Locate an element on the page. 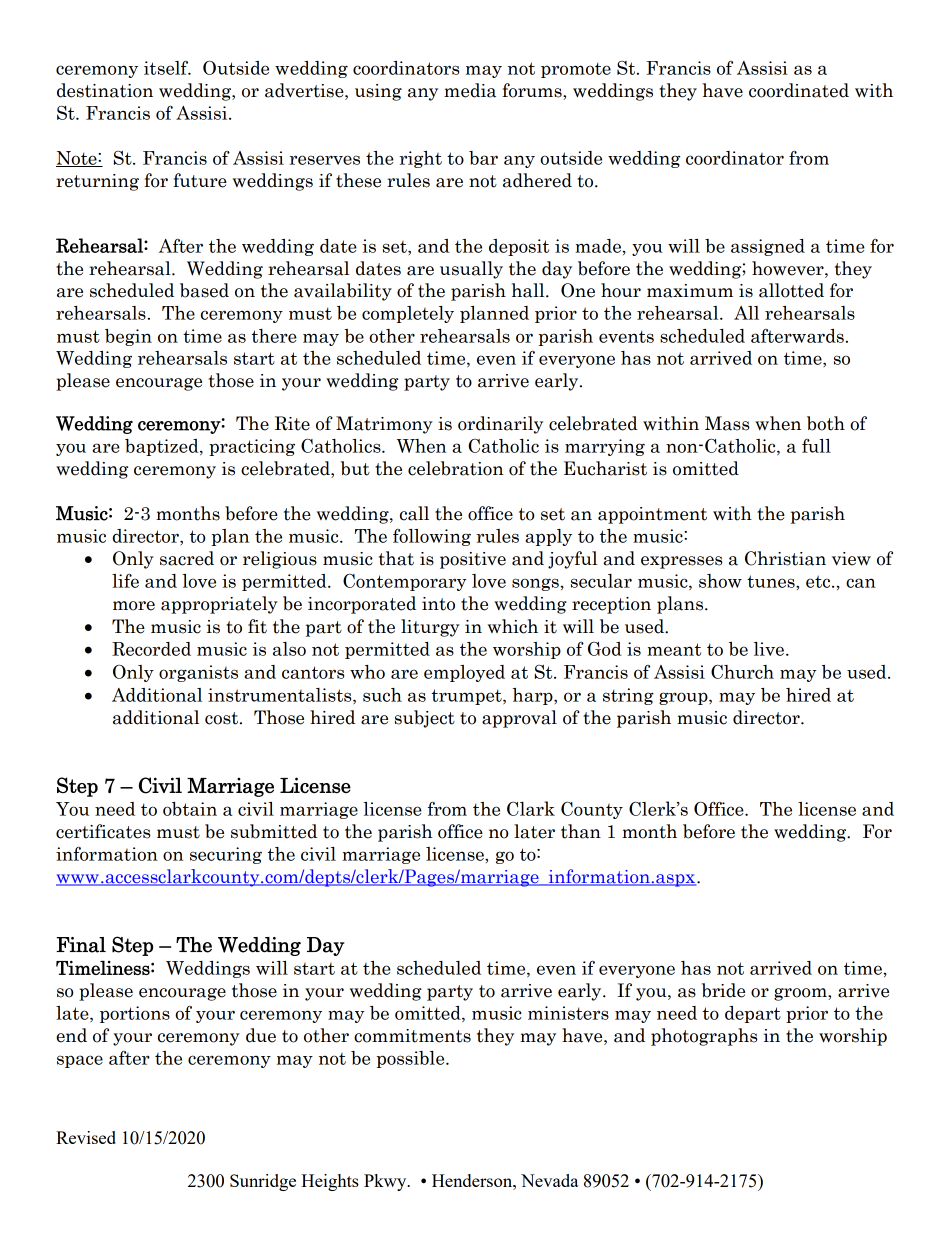  coordinated is located at coordinates (799, 90).
